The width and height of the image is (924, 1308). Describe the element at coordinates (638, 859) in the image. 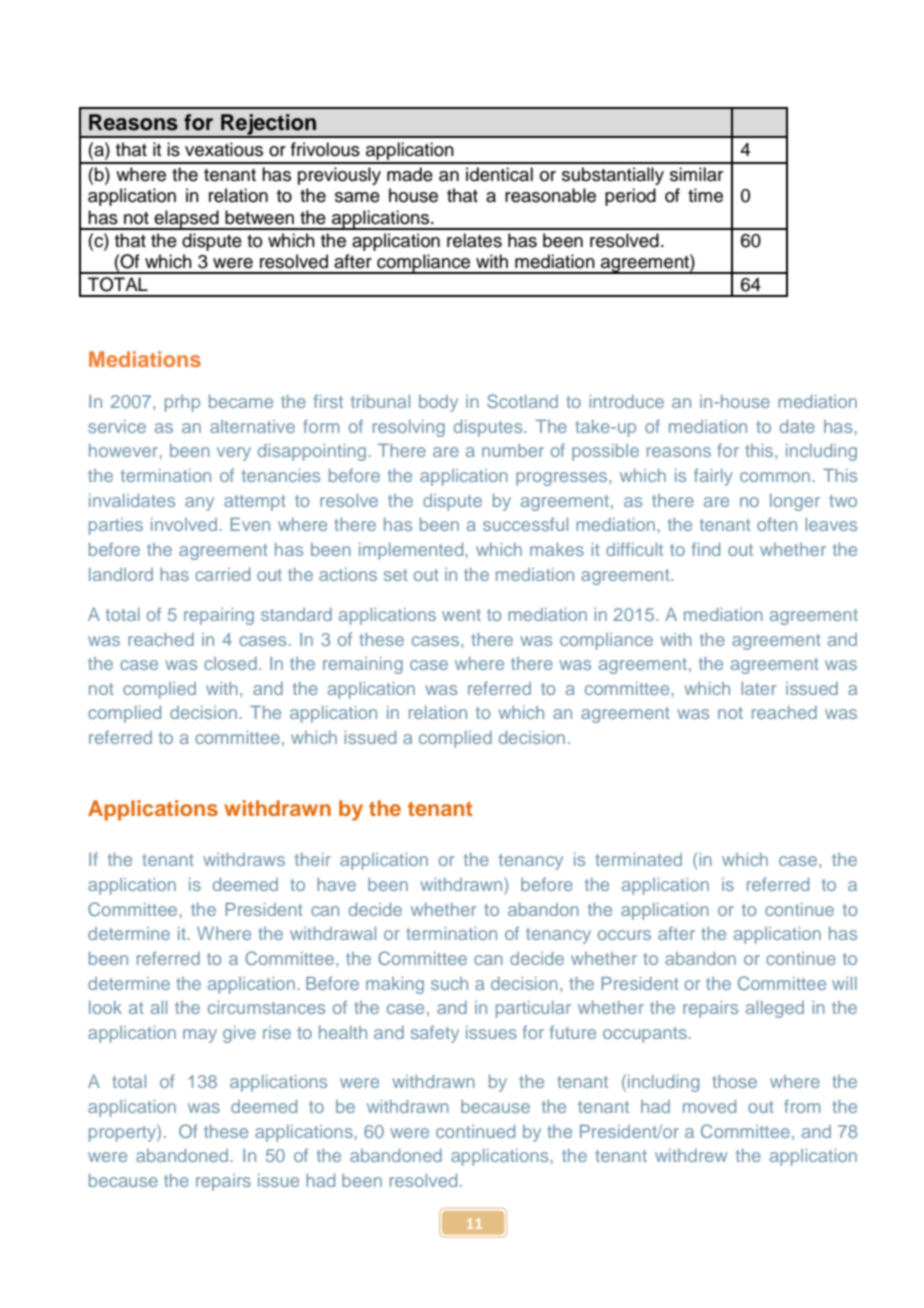

I see `terminated` at that location.
